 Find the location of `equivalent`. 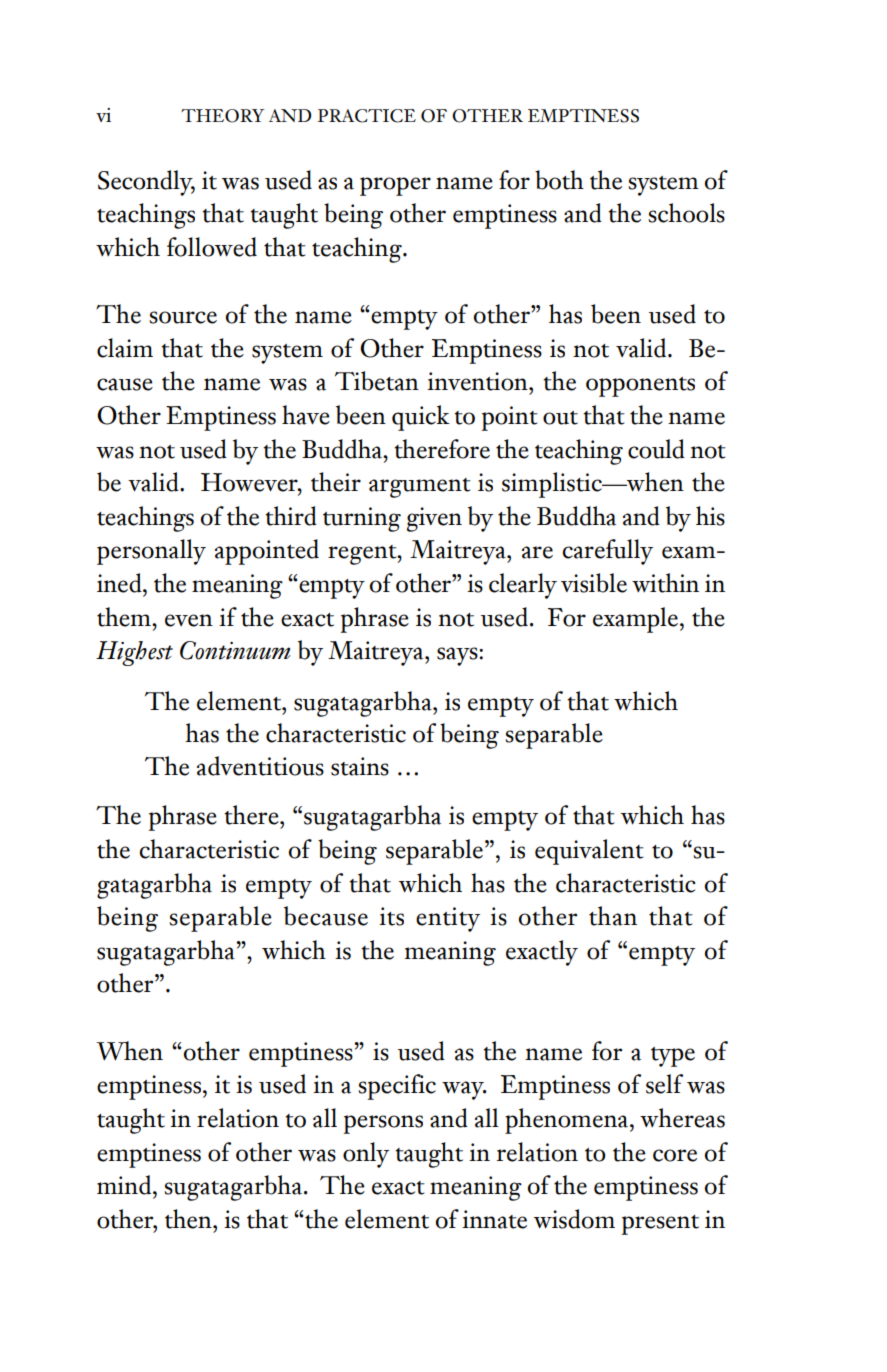

equivalent is located at coordinates (589, 852).
